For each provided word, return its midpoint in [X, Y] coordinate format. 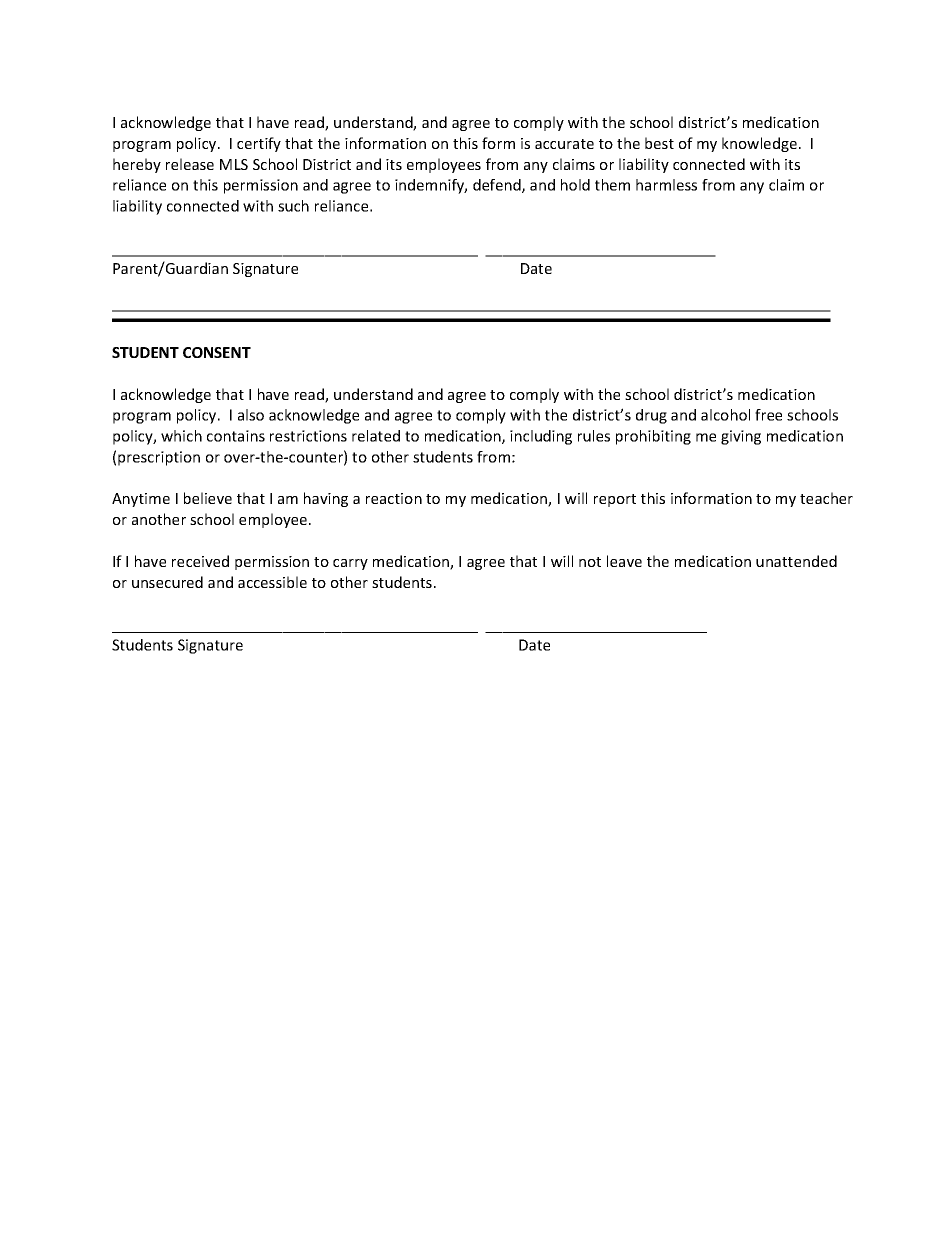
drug [651, 416]
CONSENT [217, 352]
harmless [666, 185]
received [200, 561]
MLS [234, 164]
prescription [159, 458]
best [659, 143]
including [541, 437]
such [293, 206]
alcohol [725, 415]
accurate [564, 144]
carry [350, 564]
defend [498, 186]
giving [741, 437]
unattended [796, 561]
